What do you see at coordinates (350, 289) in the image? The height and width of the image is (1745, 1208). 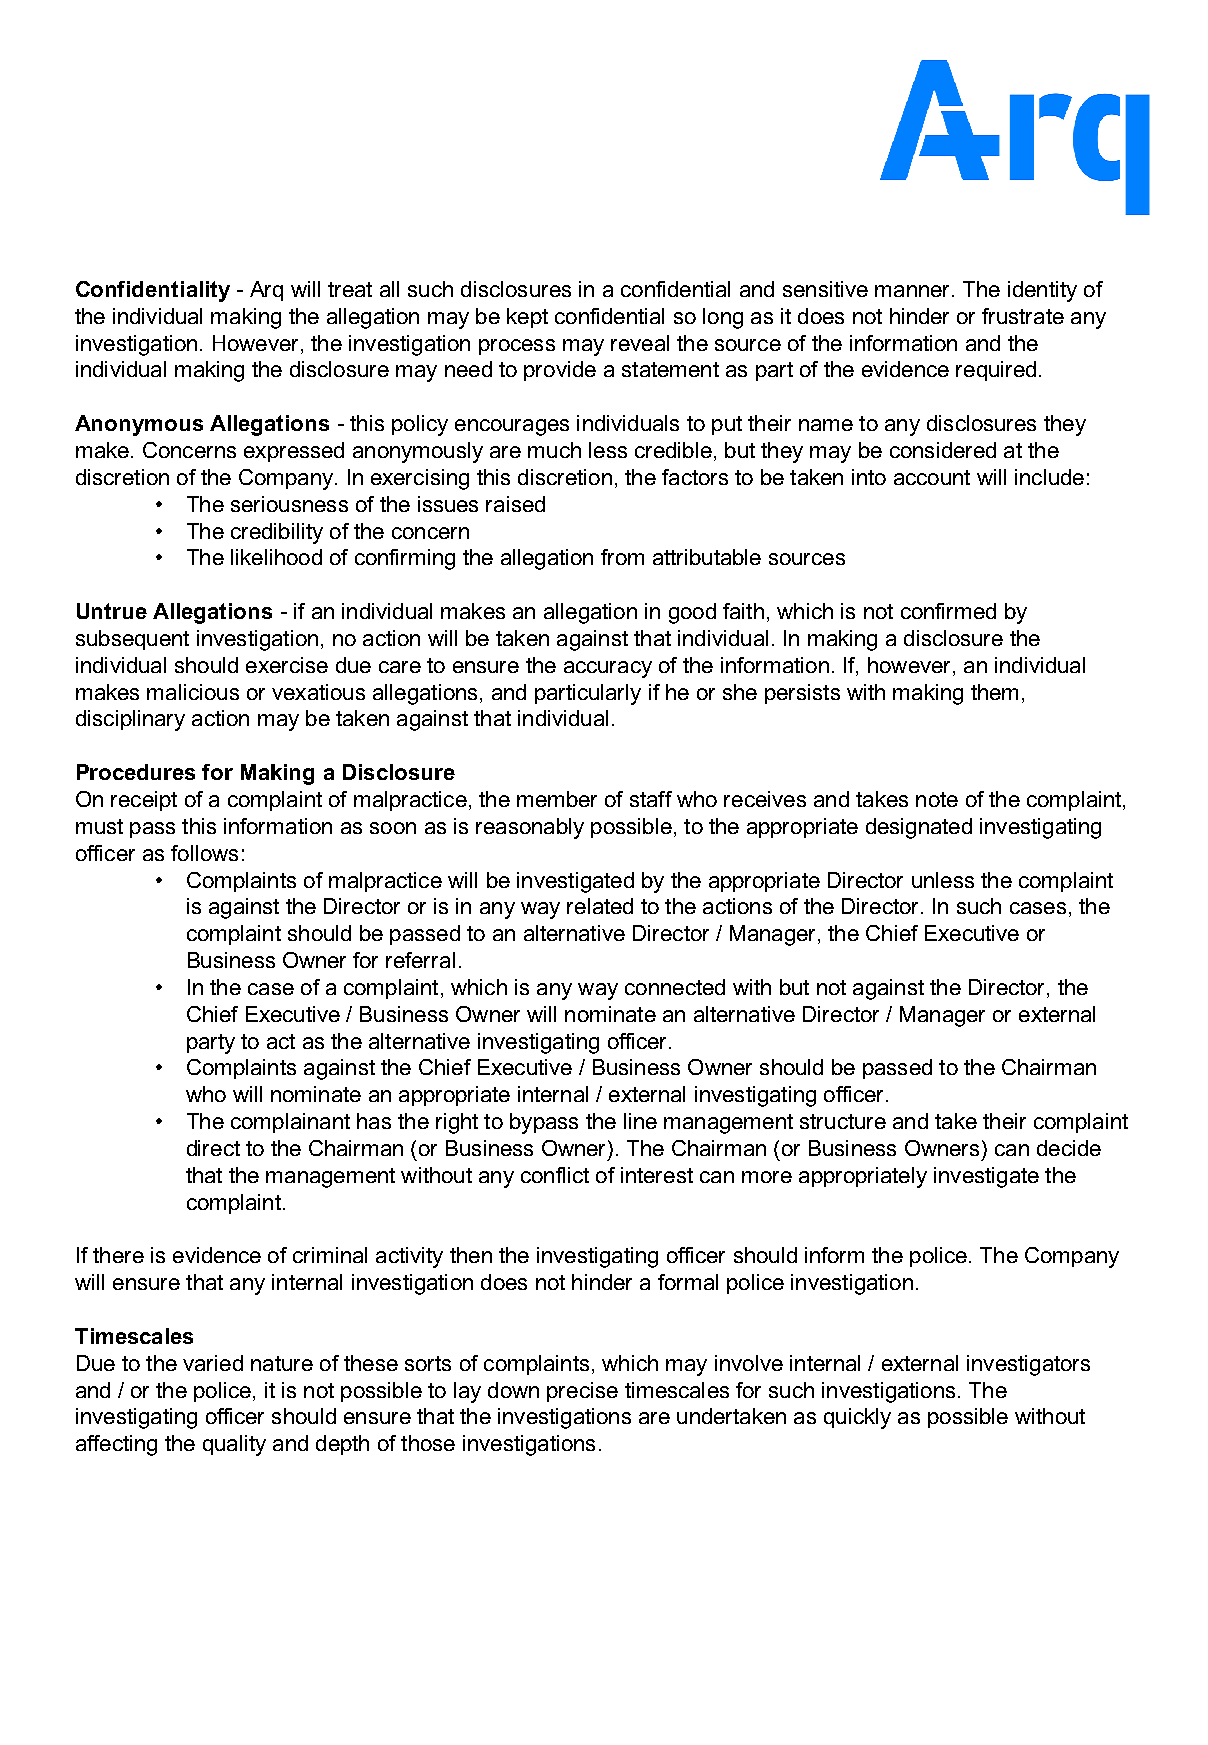 I see `treat` at bounding box center [350, 289].
